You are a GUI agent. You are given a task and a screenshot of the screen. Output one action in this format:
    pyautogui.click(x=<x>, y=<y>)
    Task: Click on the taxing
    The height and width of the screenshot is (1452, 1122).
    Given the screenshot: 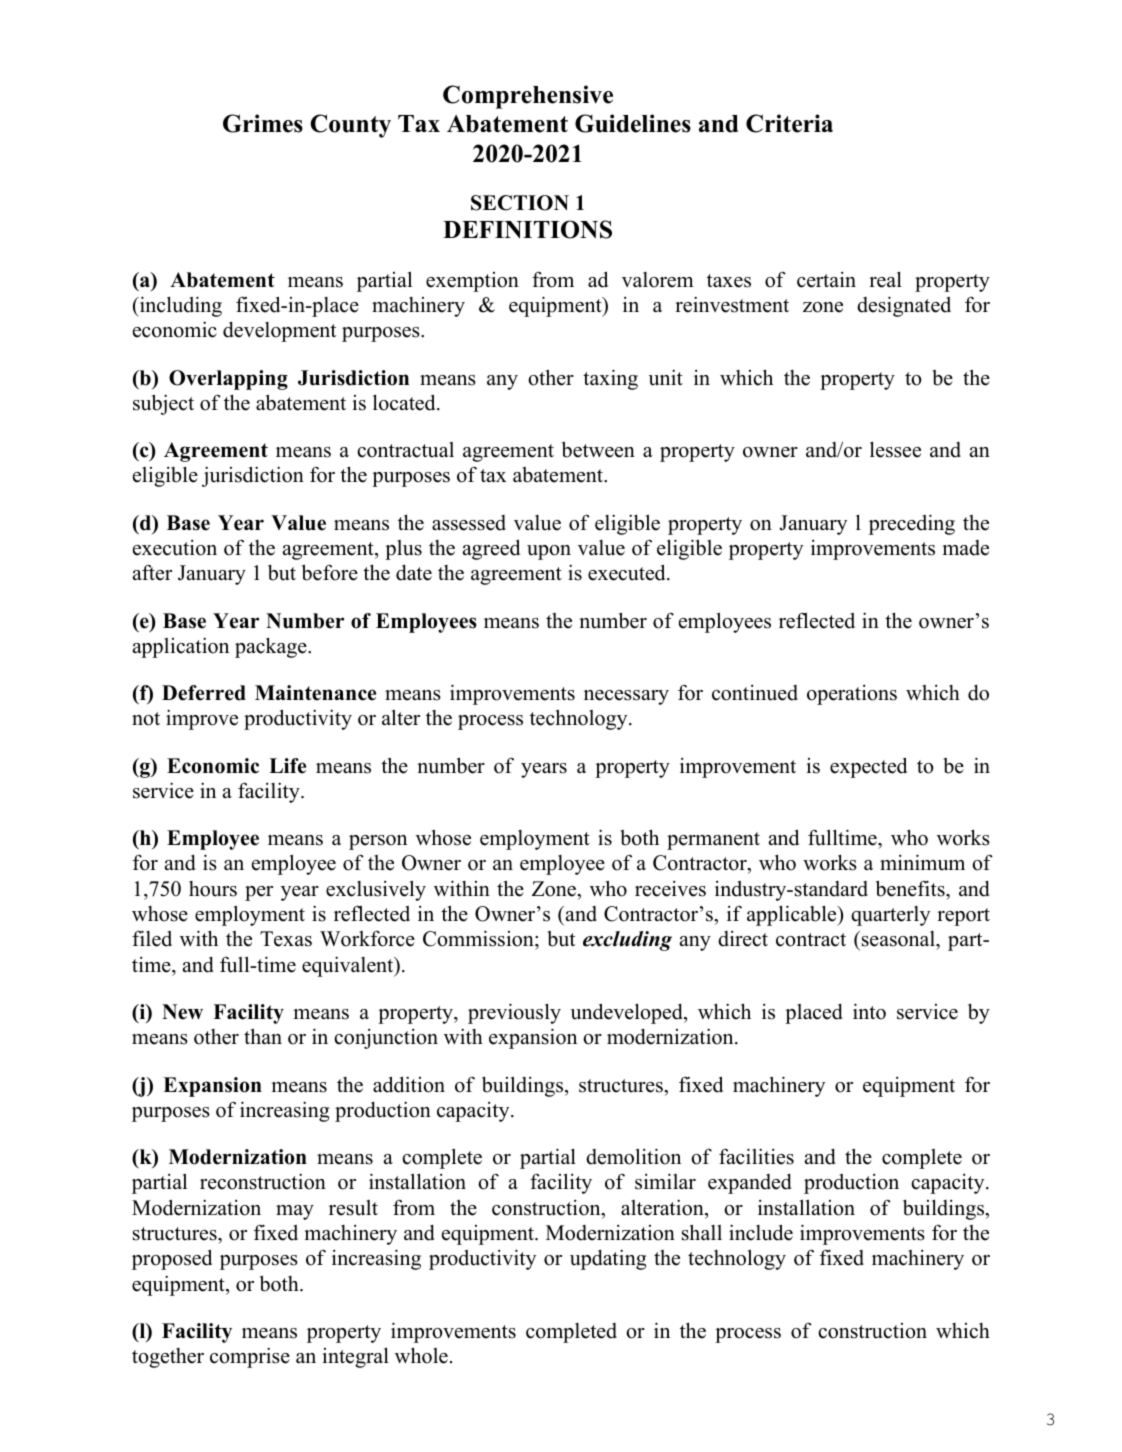 What is the action you would take?
    pyautogui.click(x=610, y=379)
